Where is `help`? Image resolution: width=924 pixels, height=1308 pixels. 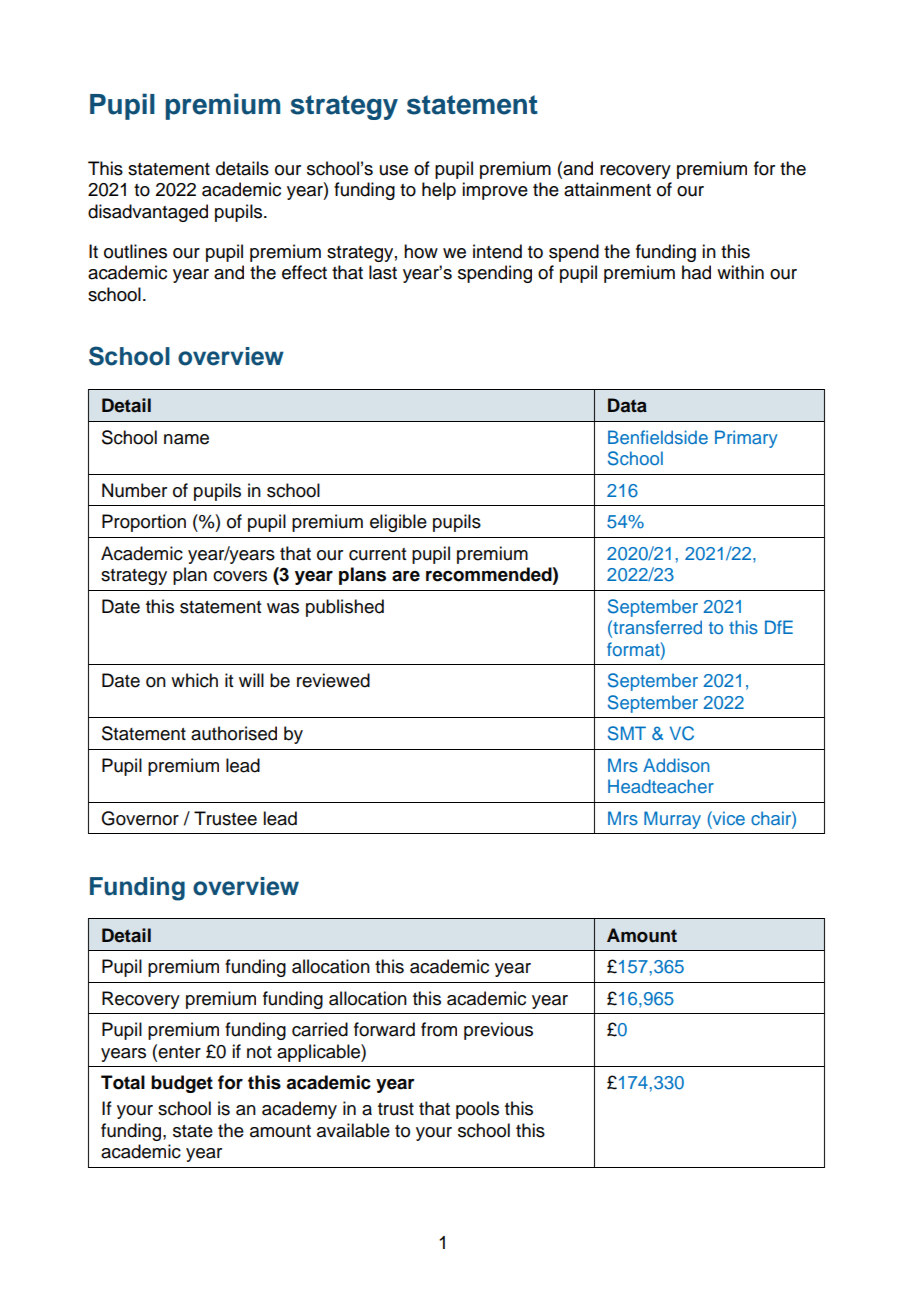 help is located at coordinates (439, 191).
